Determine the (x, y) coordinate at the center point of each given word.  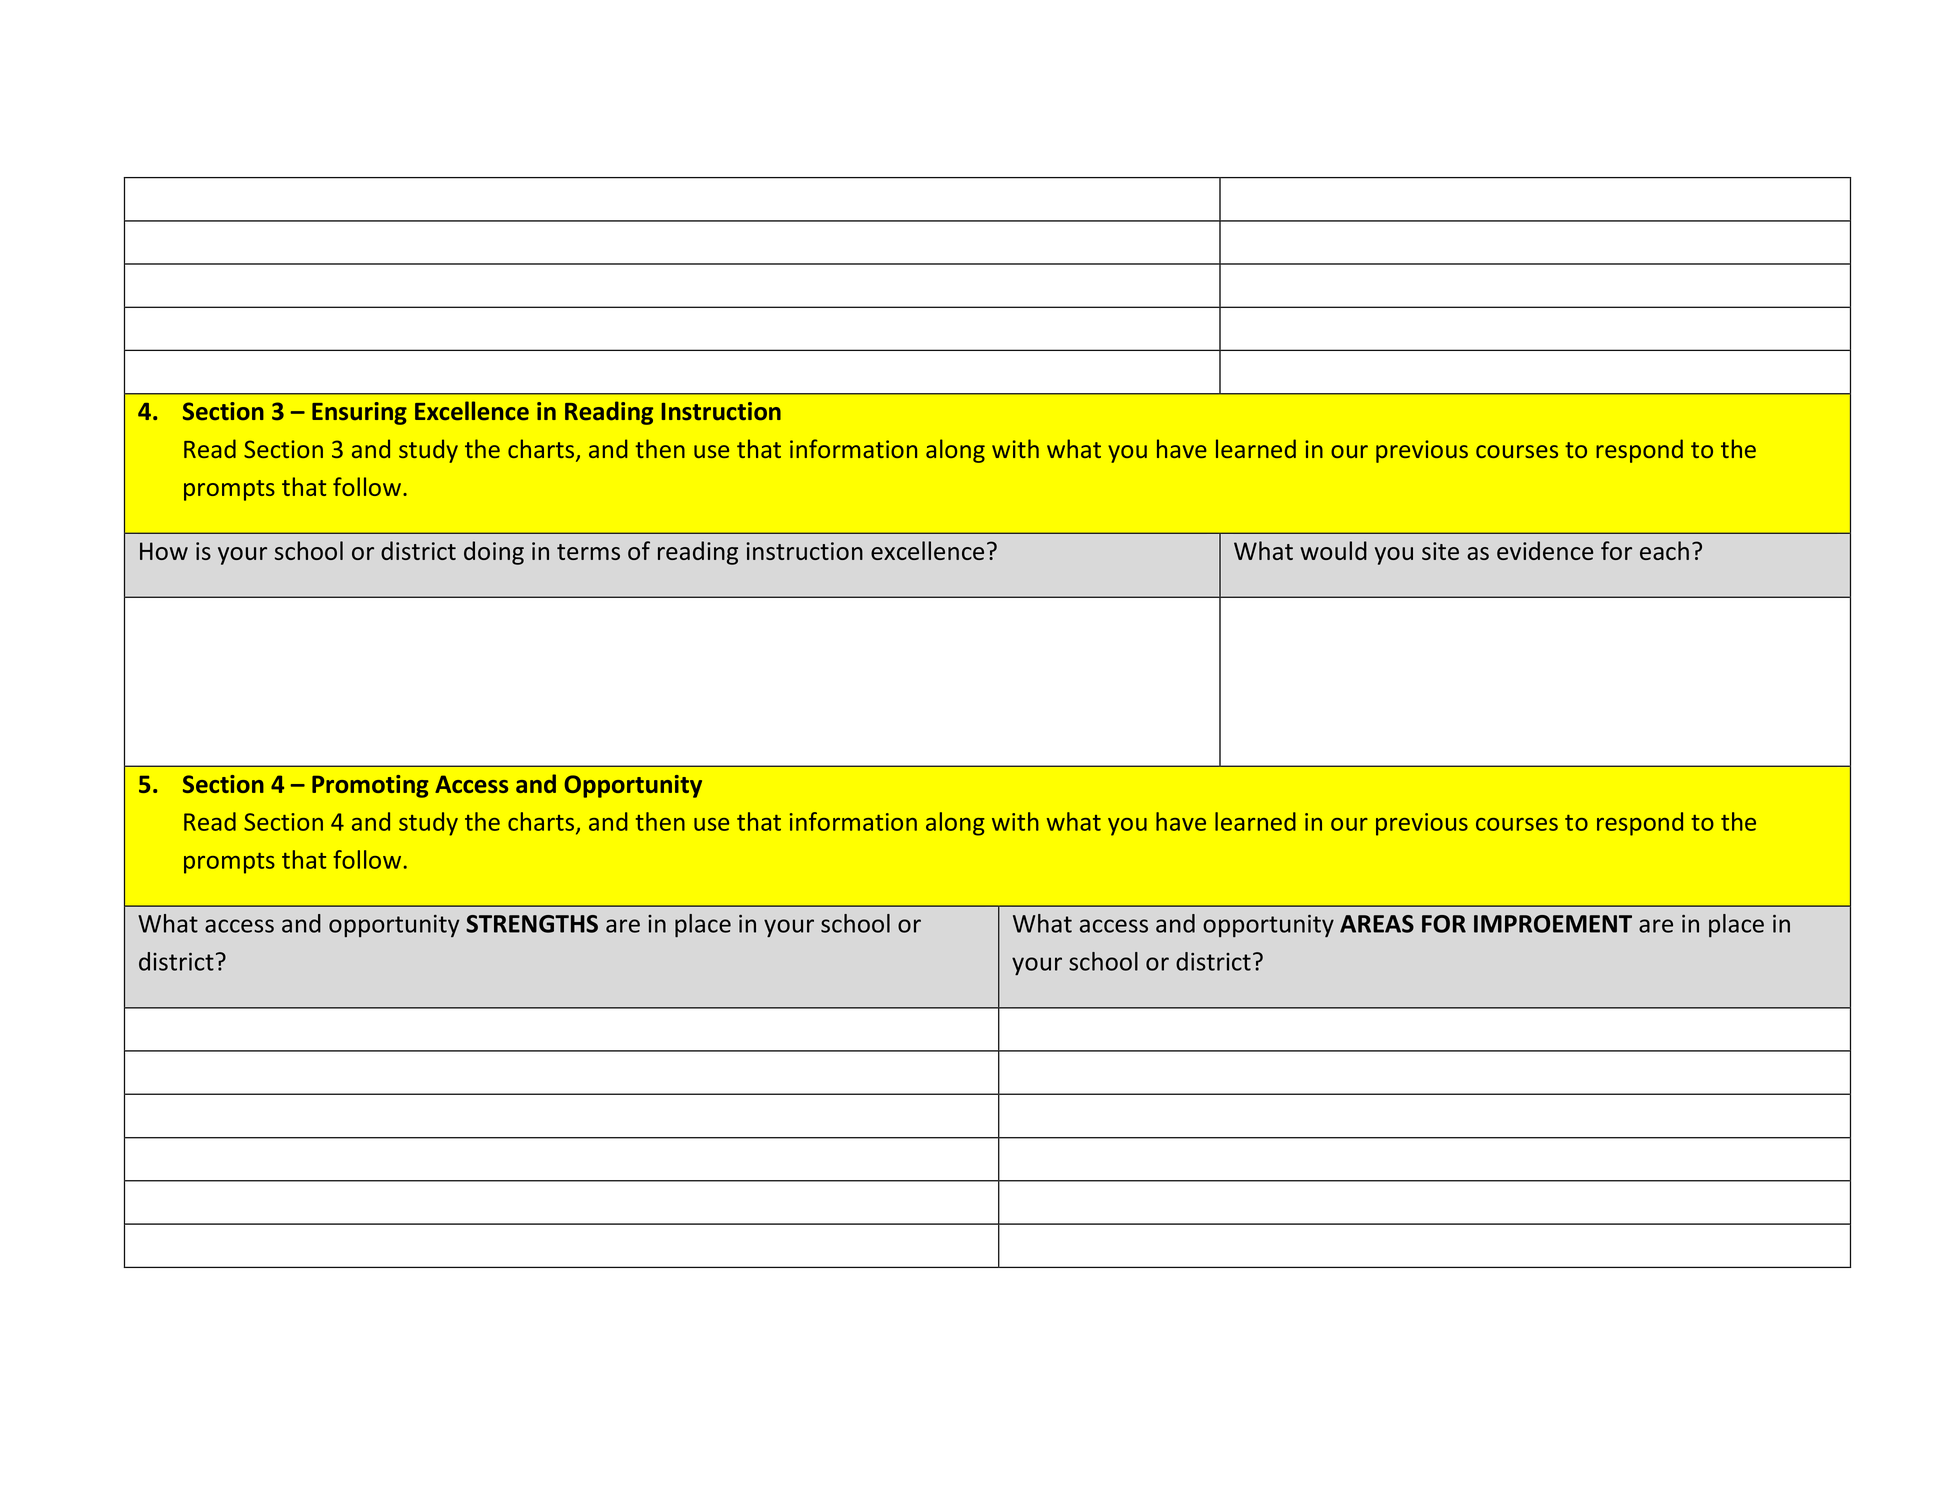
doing (494, 553)
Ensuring (359, 413)
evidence (1545, 550)
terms (588, 552)
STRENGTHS (532, 924)
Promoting (370, 786)
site (1440, 551)
